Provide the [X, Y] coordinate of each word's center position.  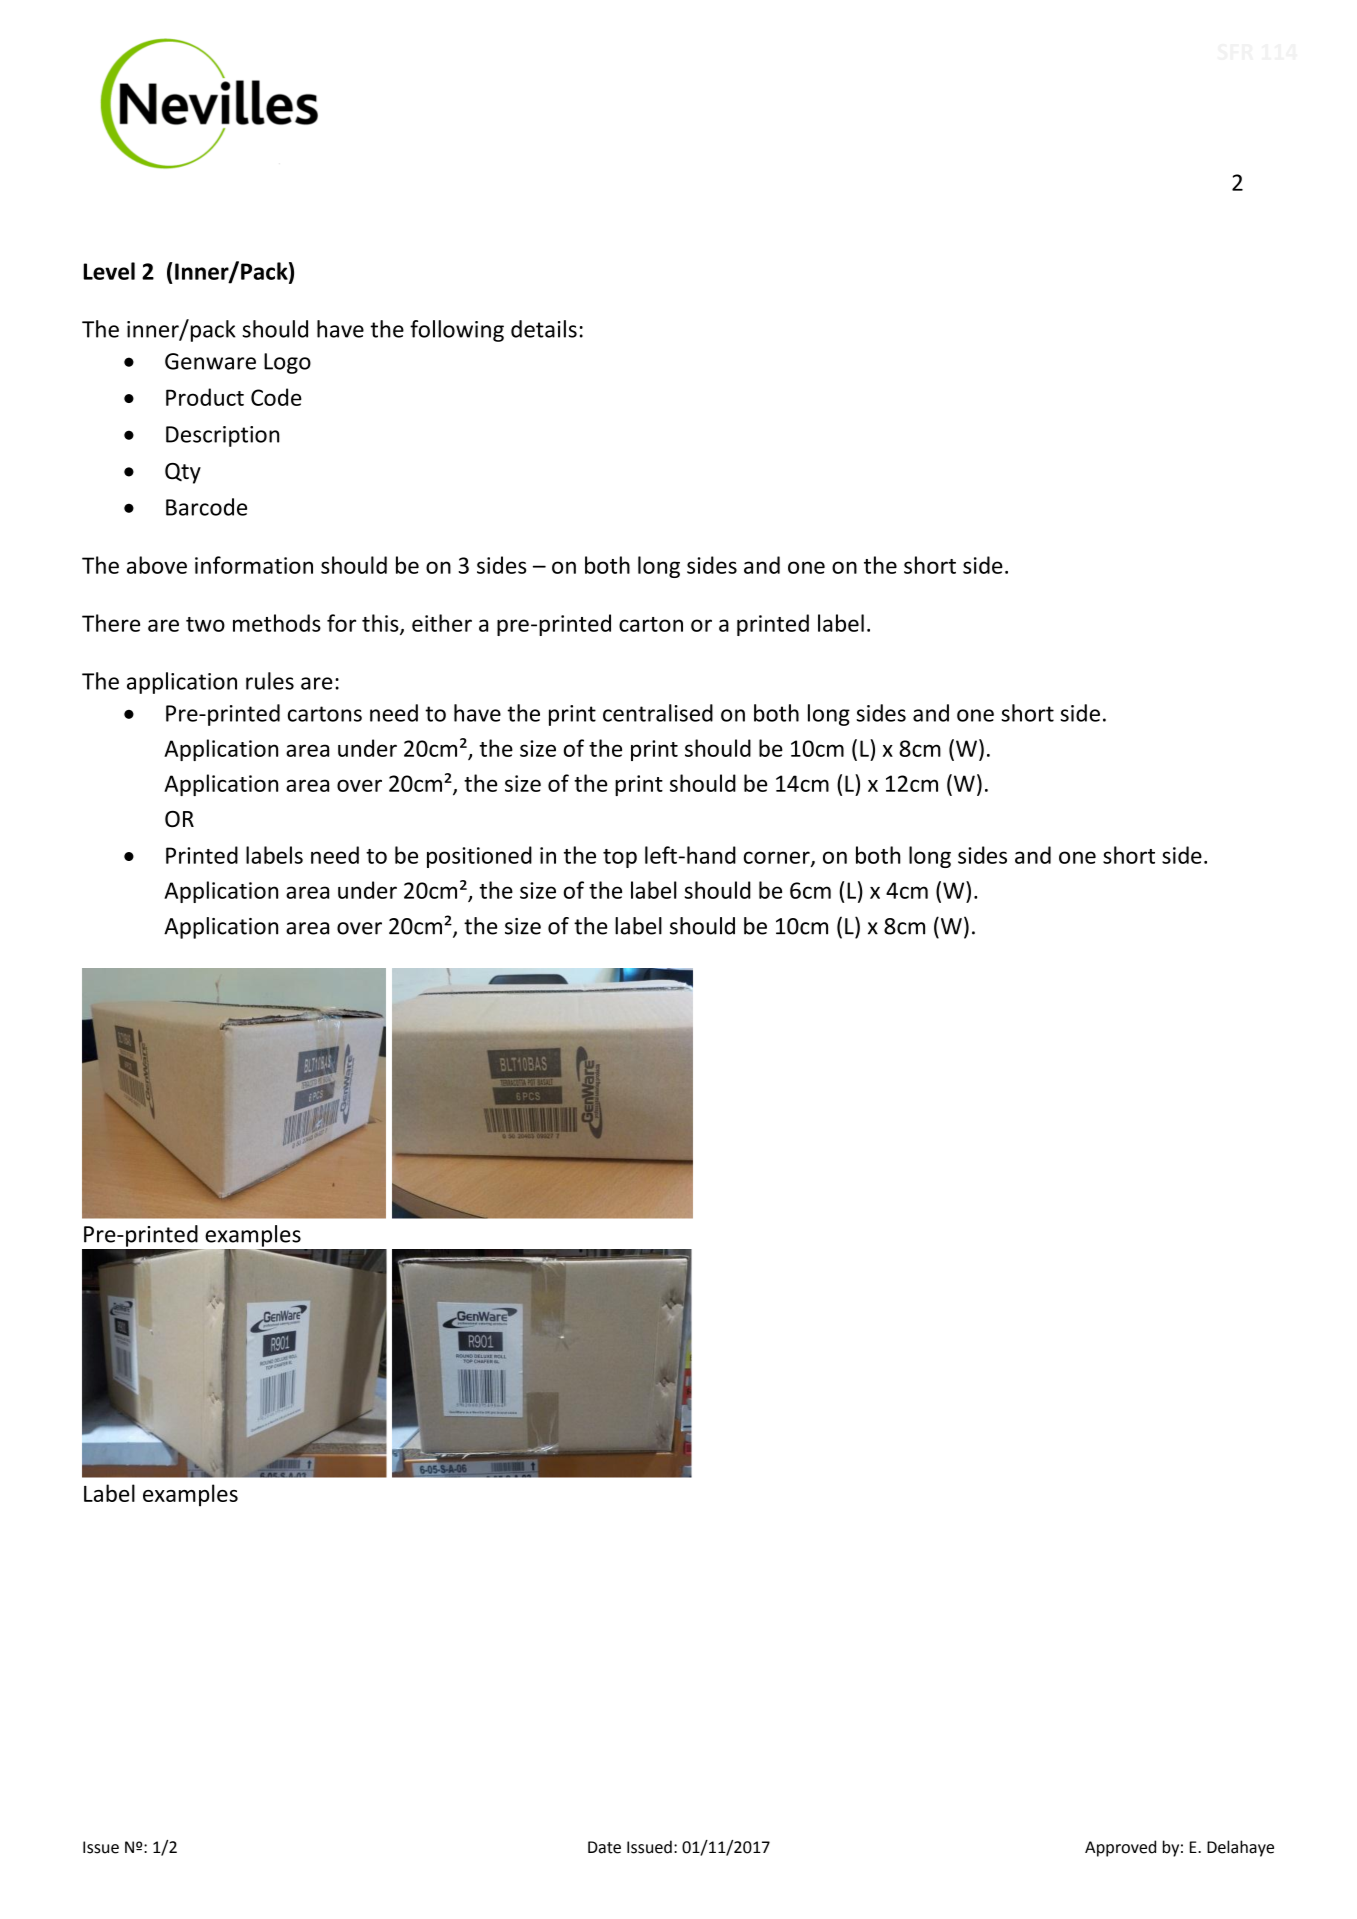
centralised [658, 713]
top [620, 858]
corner [778, 858]
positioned [479, 857]
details [544, 329]
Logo [287, 363]
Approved [1120, 1848]
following [457, 331]
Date [604, 1847]
